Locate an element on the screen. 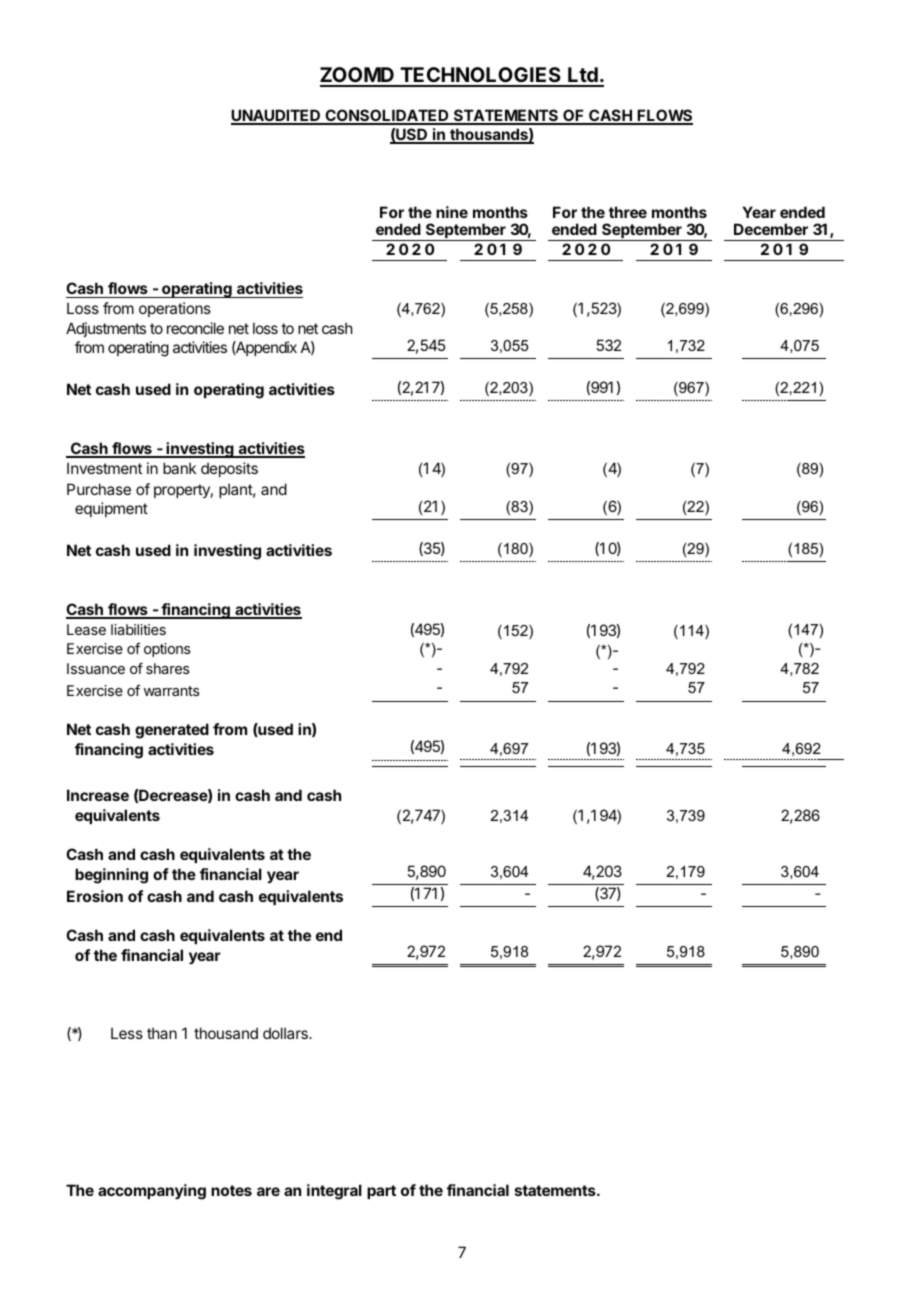 The height and width of the screenshot is (1308, 924). CONSOLIDATED is located at coordinates (387, 116).
